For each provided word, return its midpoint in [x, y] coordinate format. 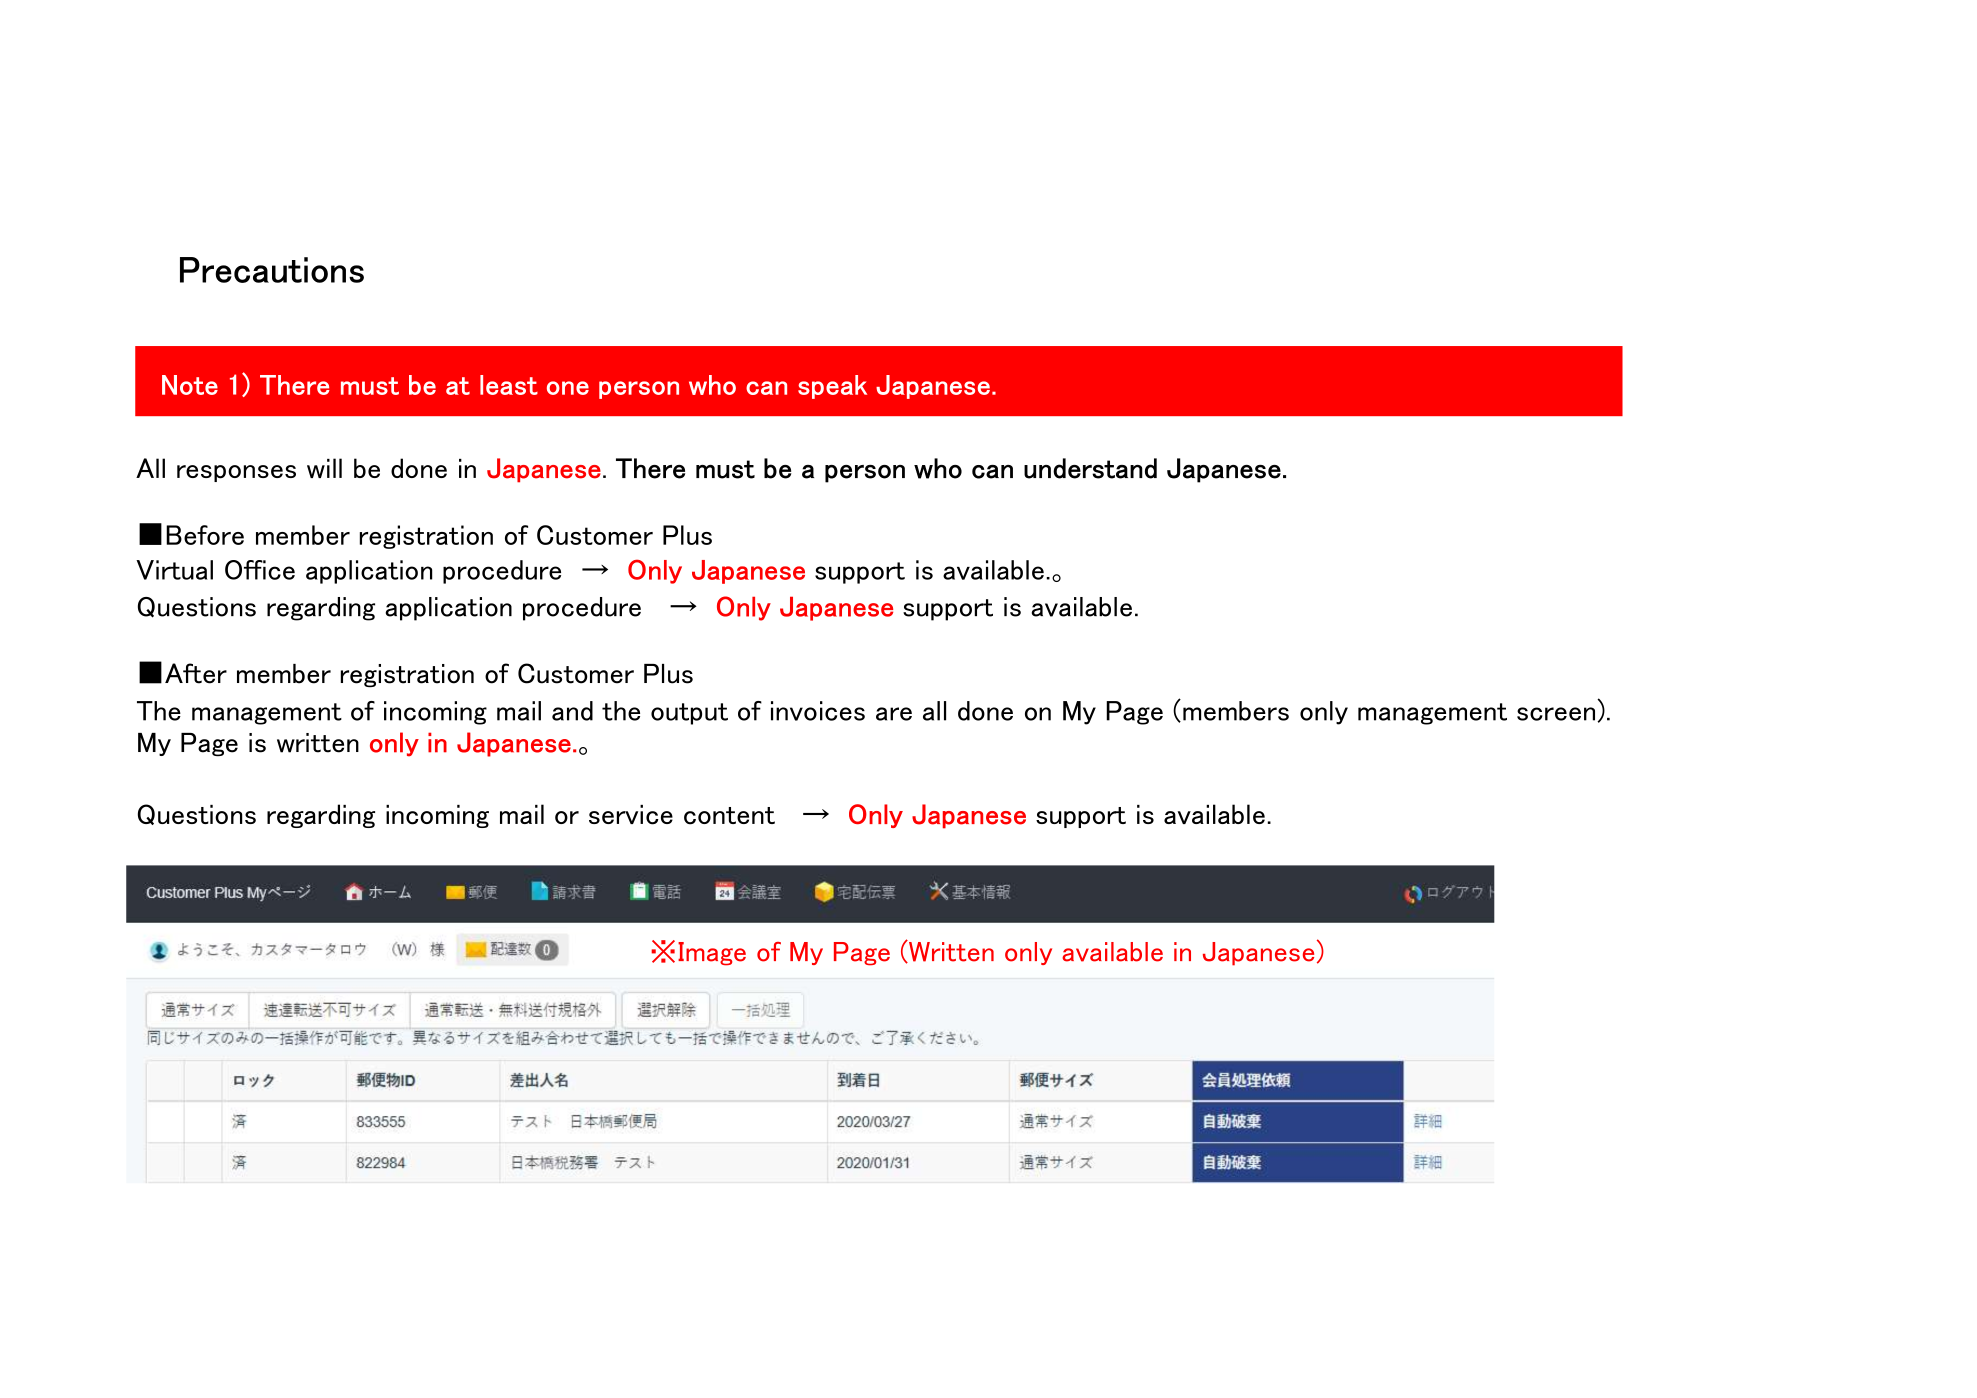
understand [1090, 468]
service [631, 815]
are [894, 714]
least [509, 385]
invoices [818, 711]
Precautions [272, 270]
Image [712, 954]
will [324, 468]
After [196, 673]
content [729, 816]
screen [1557, 714]
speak [832, 387]
